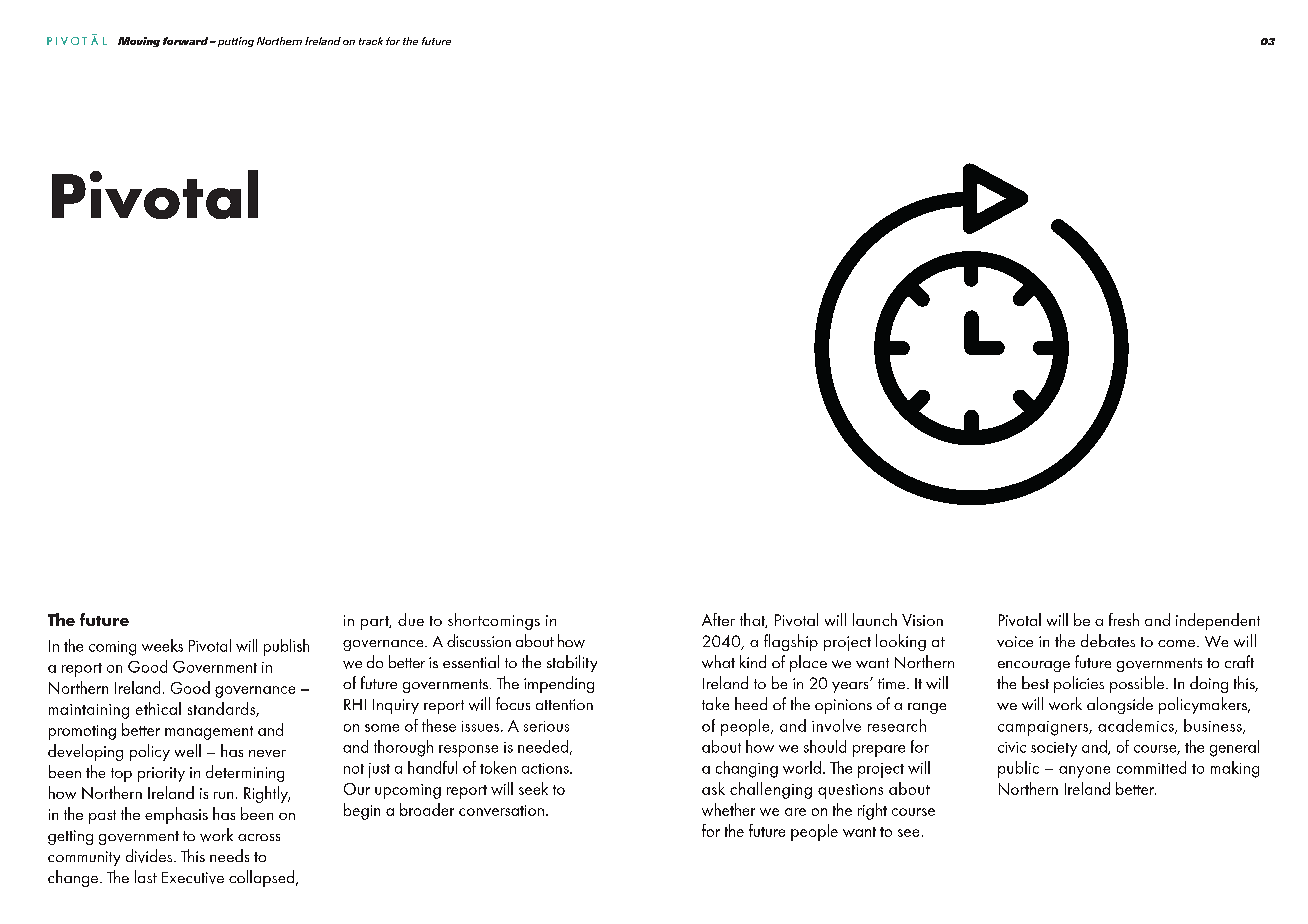  Describe the element at coordinates (875, 619) in the screenshot. I see `launch` at that location.
